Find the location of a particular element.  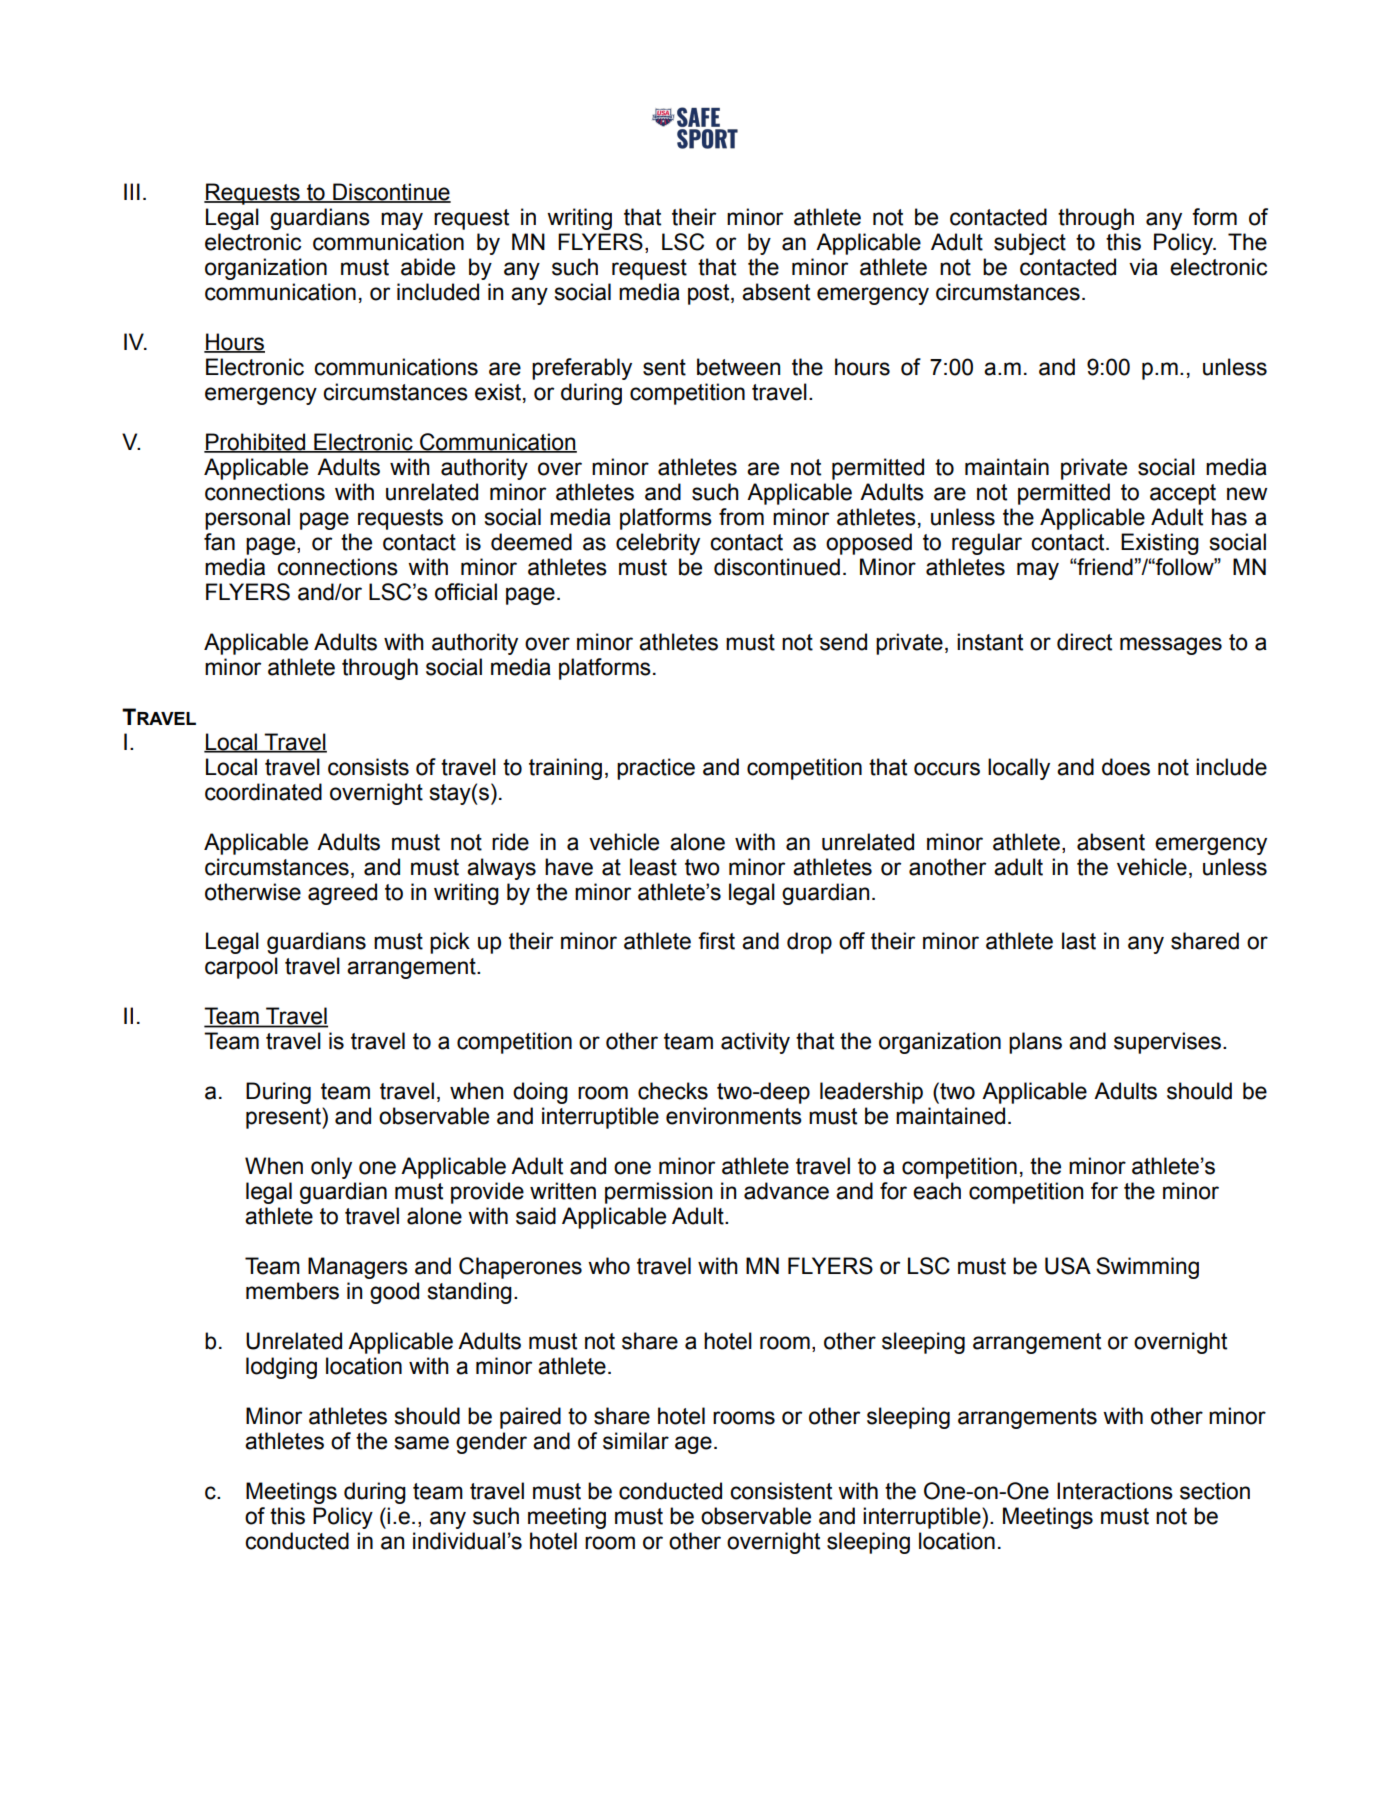

carpool is located at coordinates (241, 968).
